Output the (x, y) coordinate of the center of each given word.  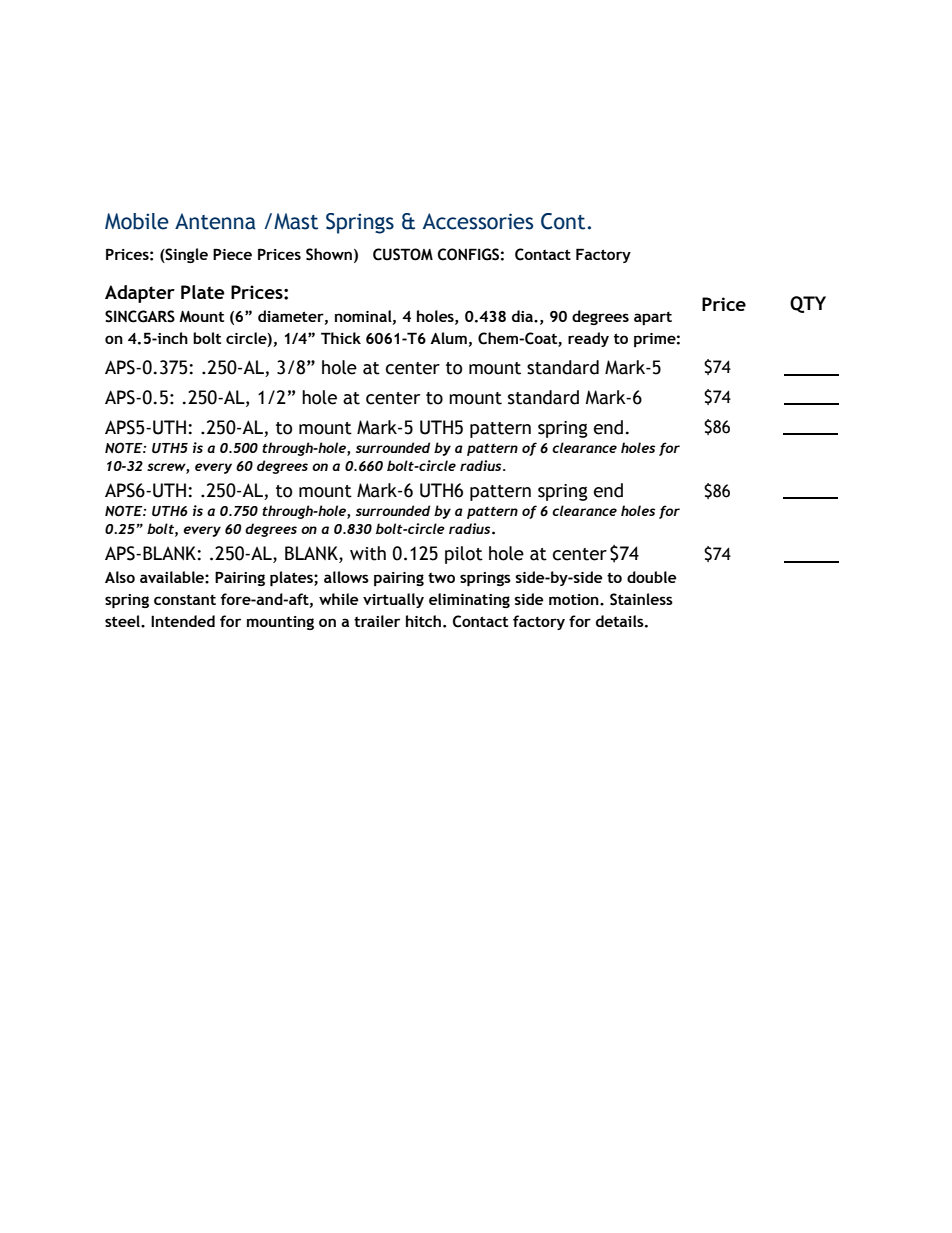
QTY (808, 304)
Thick (341, 338)
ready (588, 339)
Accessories (478, 221)
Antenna (215, 221)
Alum (448, 338)
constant (185, 599)
